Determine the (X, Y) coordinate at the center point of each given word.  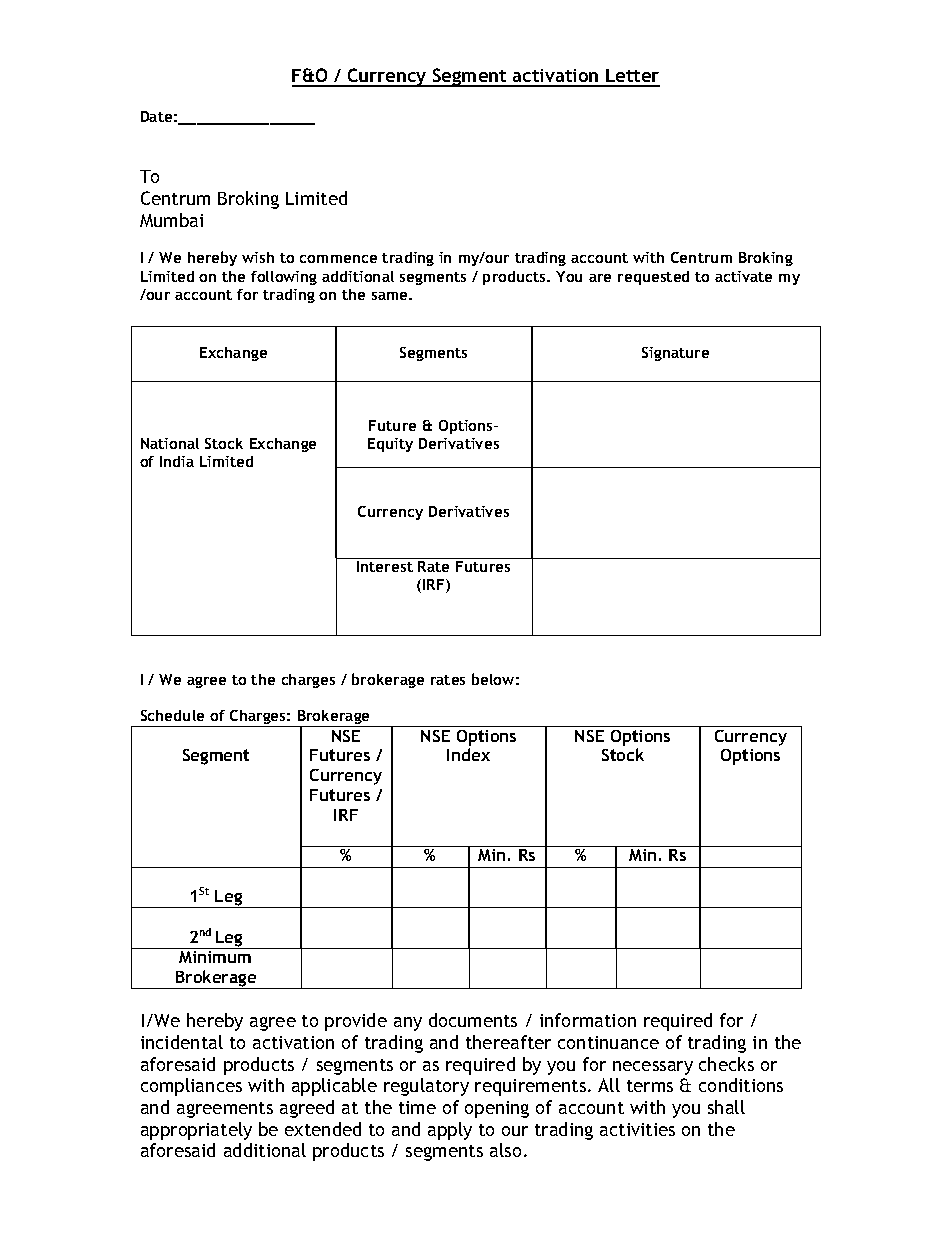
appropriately (196, 1131)
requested (653, 278)
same (391, 296)
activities (637, 1129)
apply (450, 1131)
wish (258, 257)
